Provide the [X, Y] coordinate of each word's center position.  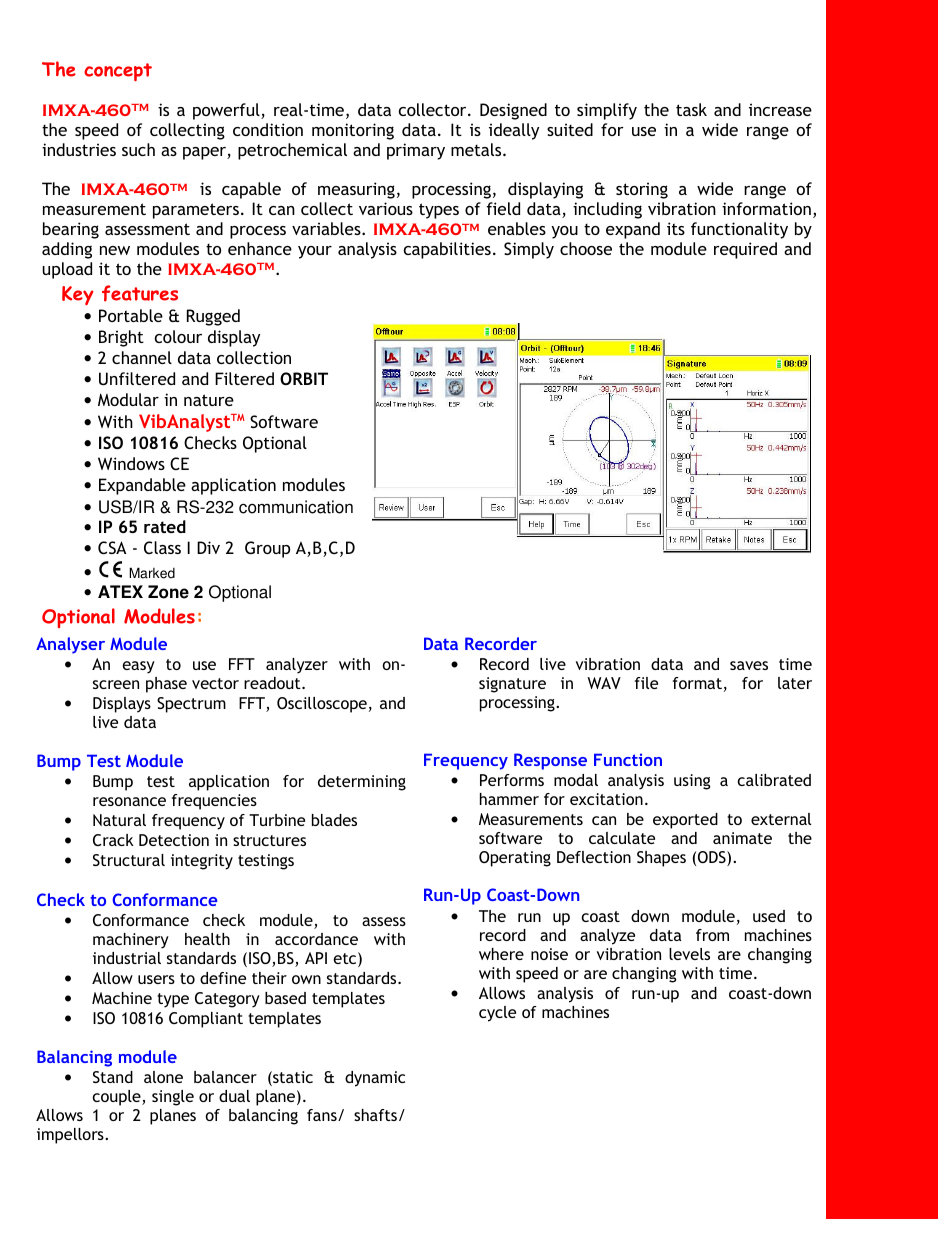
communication [296, 507]
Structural [129, 860]
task [691, 109]
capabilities [447, 250]
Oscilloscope [322, 705]
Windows [131, 463]
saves [749, 665]
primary [416, 151]
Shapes [661, 859]
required [745, 250]
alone [163, 1077]
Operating [515, 859]
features [140, 293]
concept [118, 72]
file [646, 683]
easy [138, 667]
